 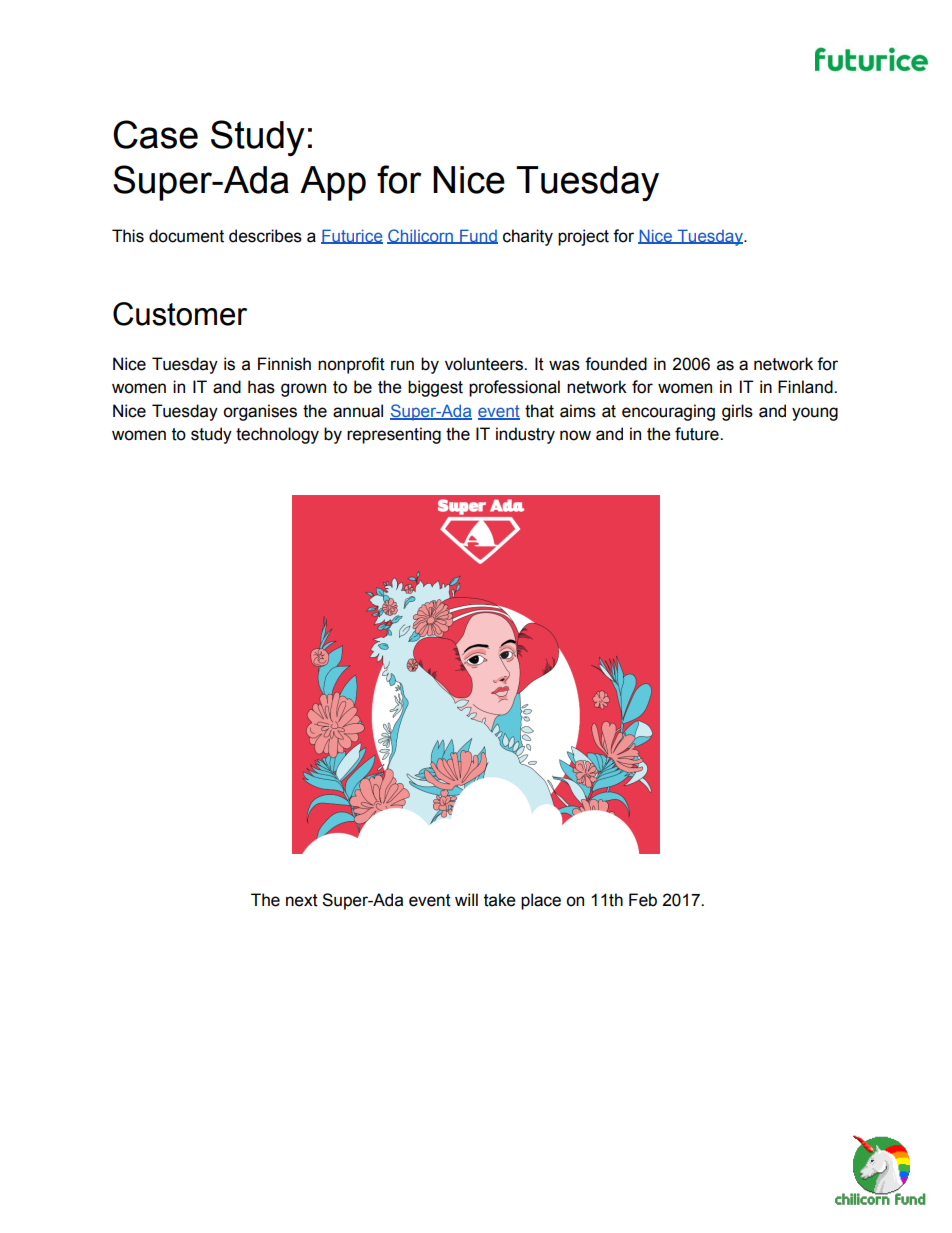 I want to click on Fund, so click(x=478, y=236).
